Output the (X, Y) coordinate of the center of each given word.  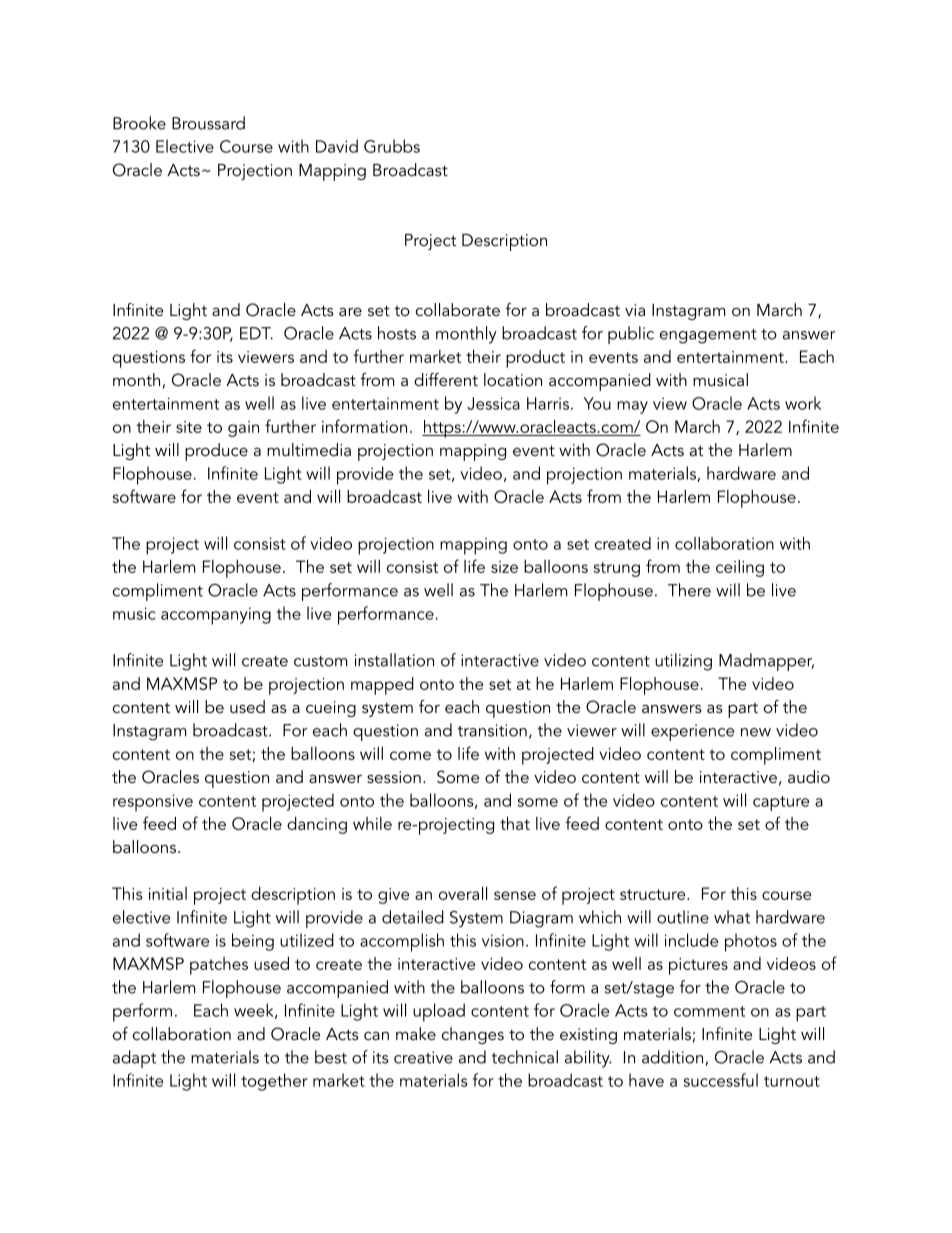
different (446, 379)
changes (473, 1035)
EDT (256, 333)
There (689, 590)
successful (721, 1080)
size (504, 567)
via (635, 310)
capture (781, 803)
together (274, 1082)
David (337, 146)
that (515, 823)
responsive (153, 803)
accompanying (216, 616)
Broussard (208, 123)
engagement (708, 336)
